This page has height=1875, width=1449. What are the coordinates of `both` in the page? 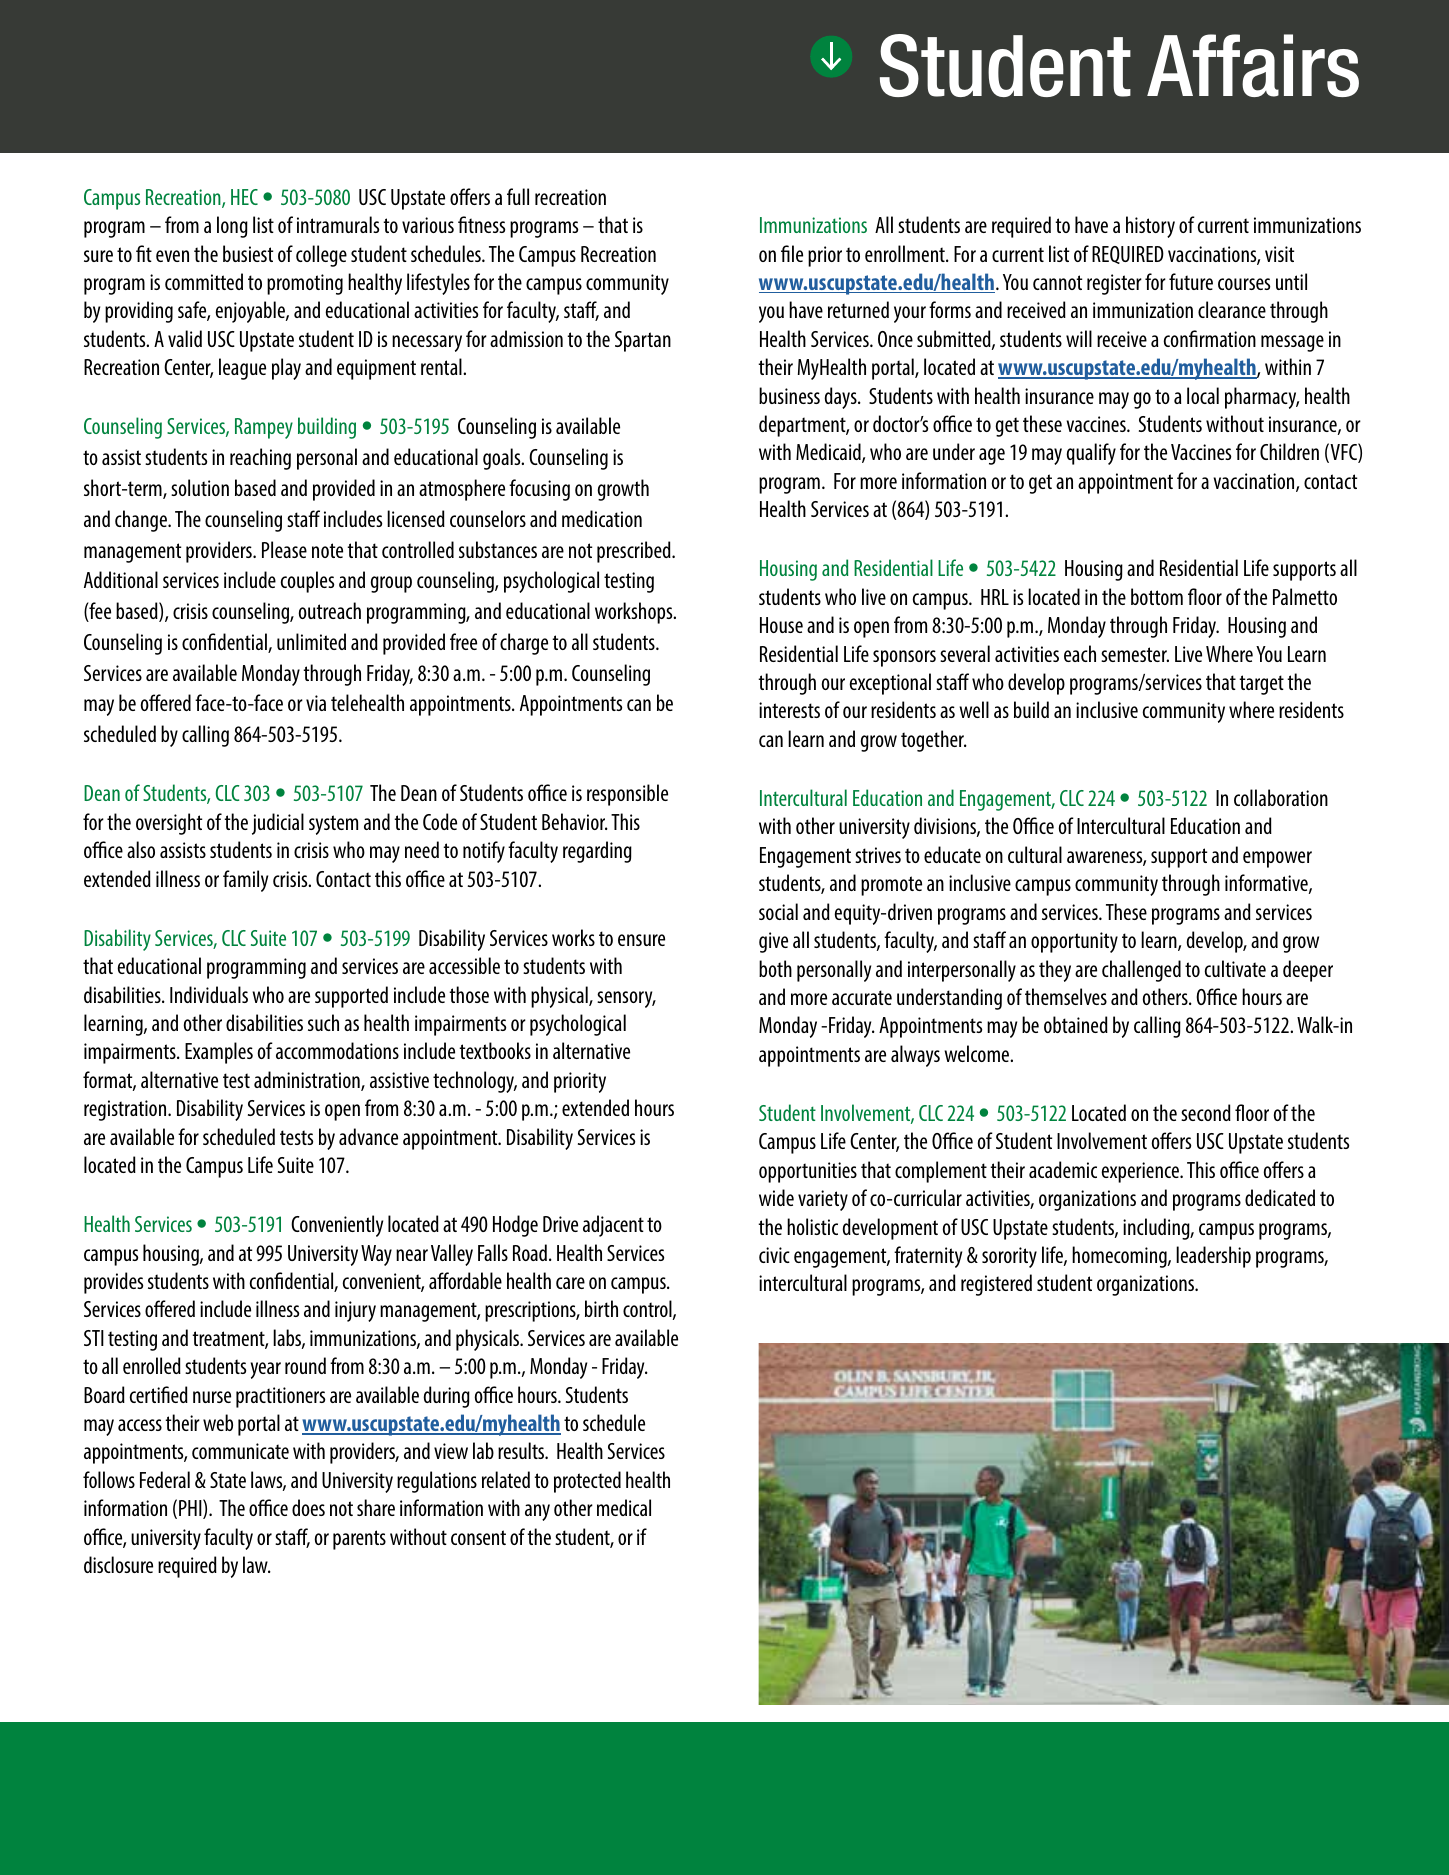 It's located at (775, 968).
